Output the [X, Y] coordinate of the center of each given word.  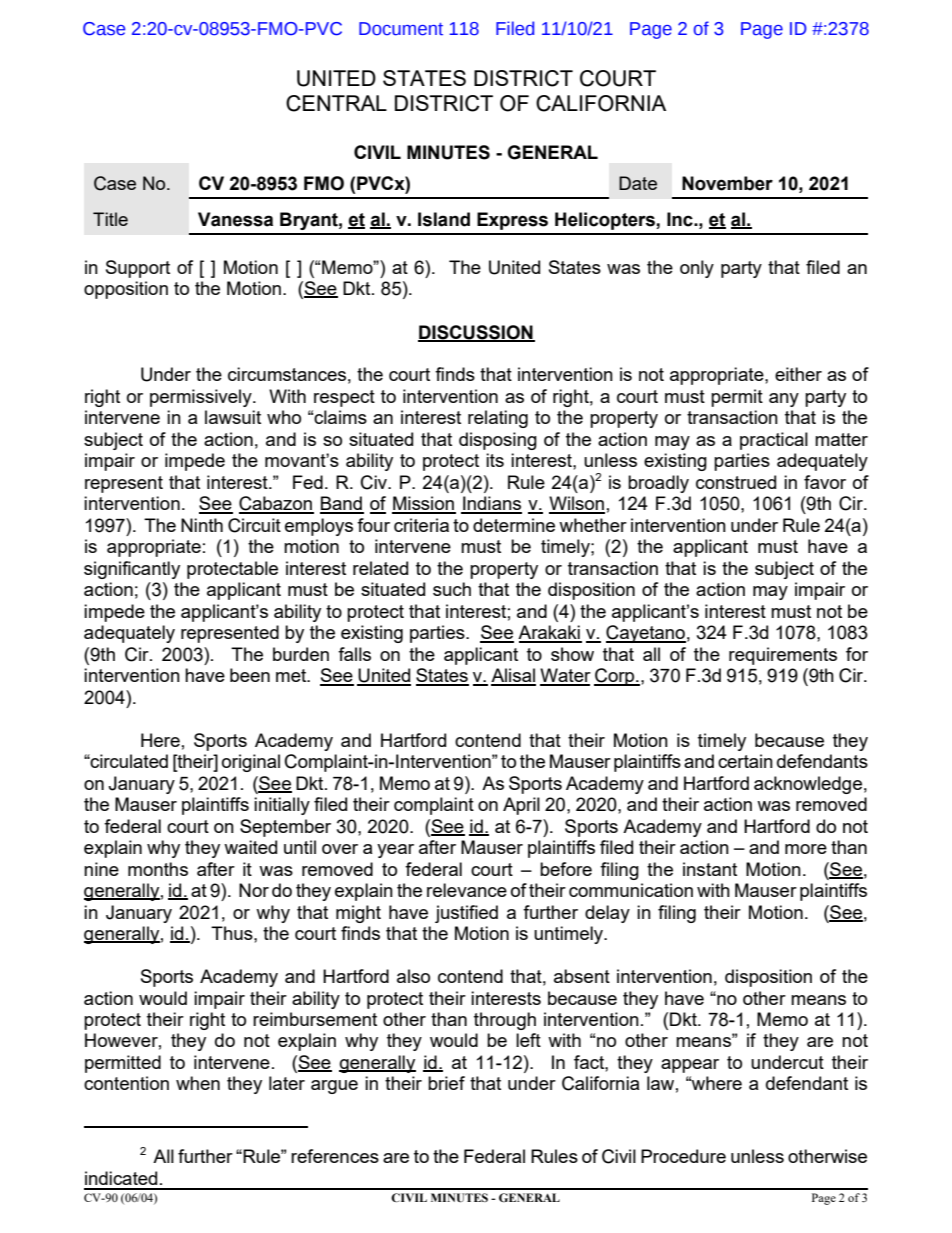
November [727, 183]
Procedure [683, 1156]
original [251, 763]
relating [498, 419]
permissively [202, 398]
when [198, 1083]
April [521, 806]
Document [401, 29]
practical [774, 441]
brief [446, 1083]
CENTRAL [336, 103]
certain [745, 761]
